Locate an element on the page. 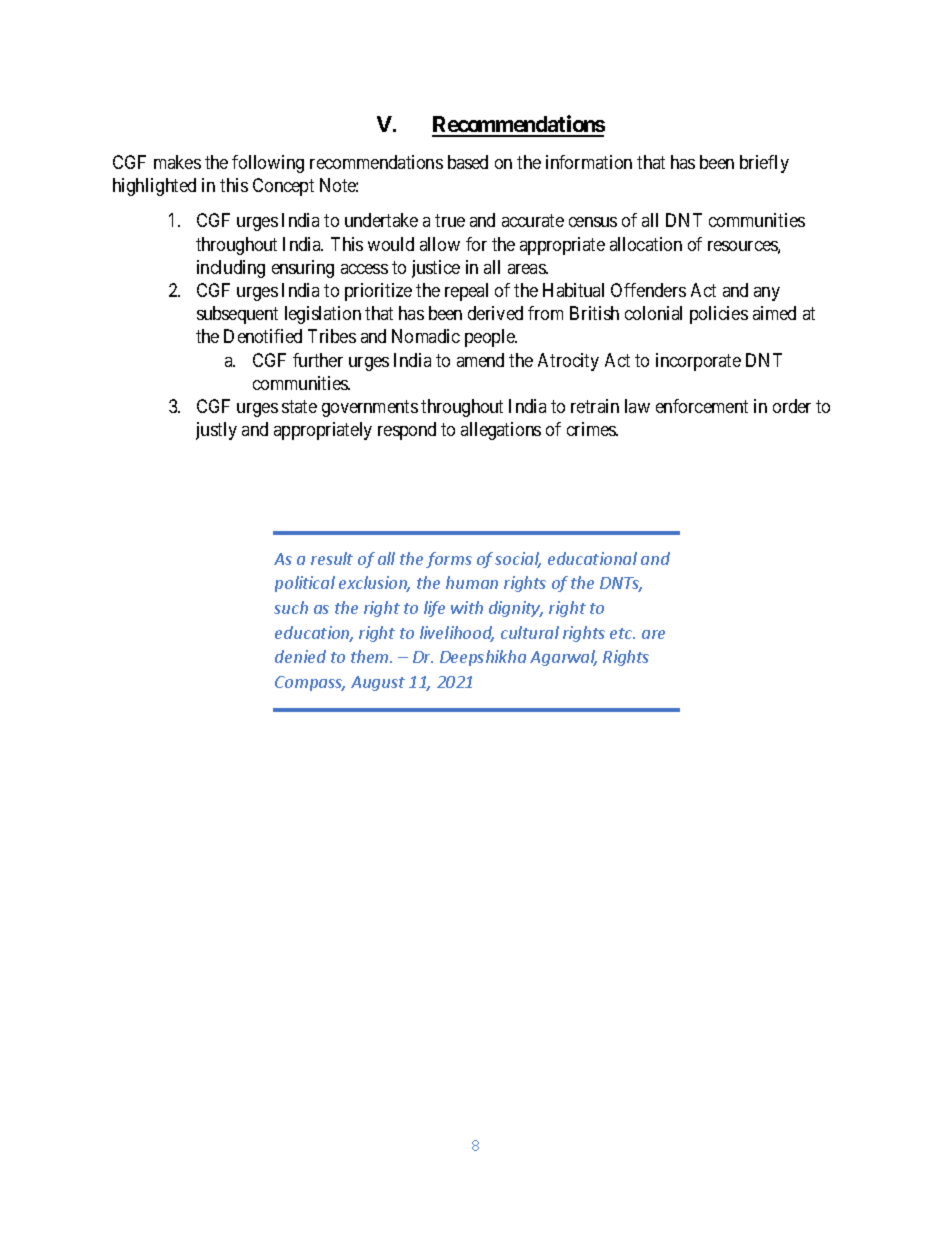 The width and height of the document is (952, 1233). etc is located at coordinates (622, 633).
